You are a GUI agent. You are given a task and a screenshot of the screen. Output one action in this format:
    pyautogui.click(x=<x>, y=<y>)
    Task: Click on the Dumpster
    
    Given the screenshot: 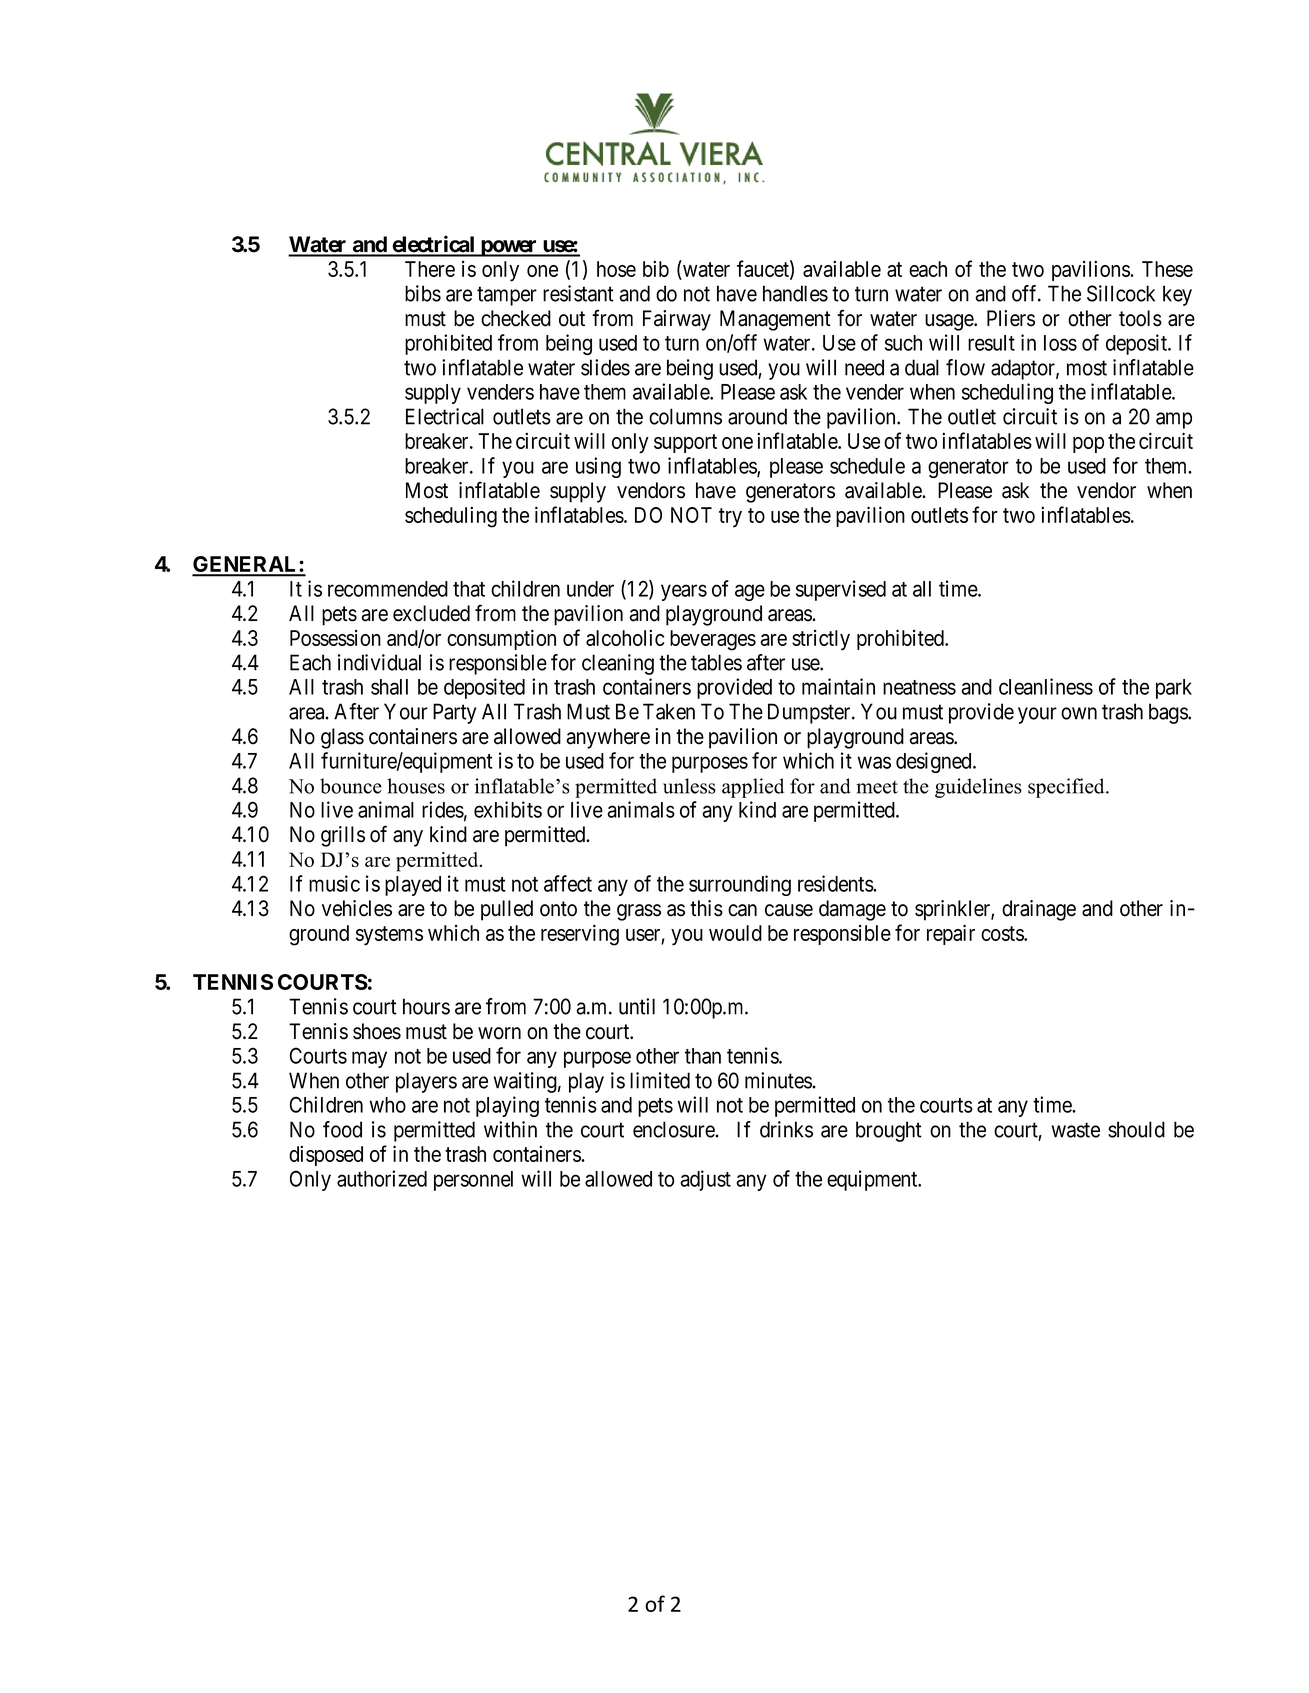 What is the action you would take?
    pyautogui.click(x=810, y=713)
